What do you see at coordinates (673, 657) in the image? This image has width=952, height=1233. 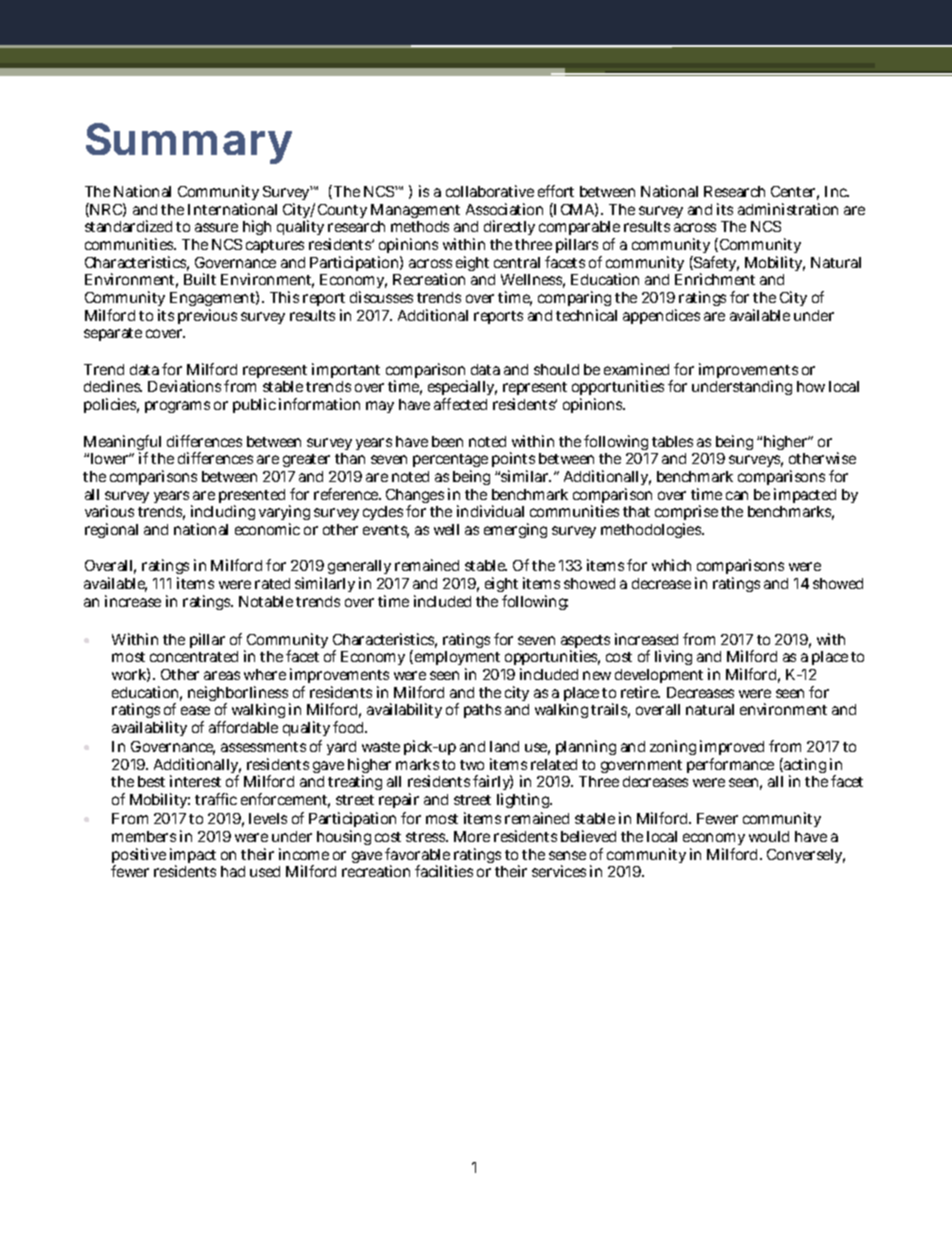 I see `living` at bounding box center [673, 657].
